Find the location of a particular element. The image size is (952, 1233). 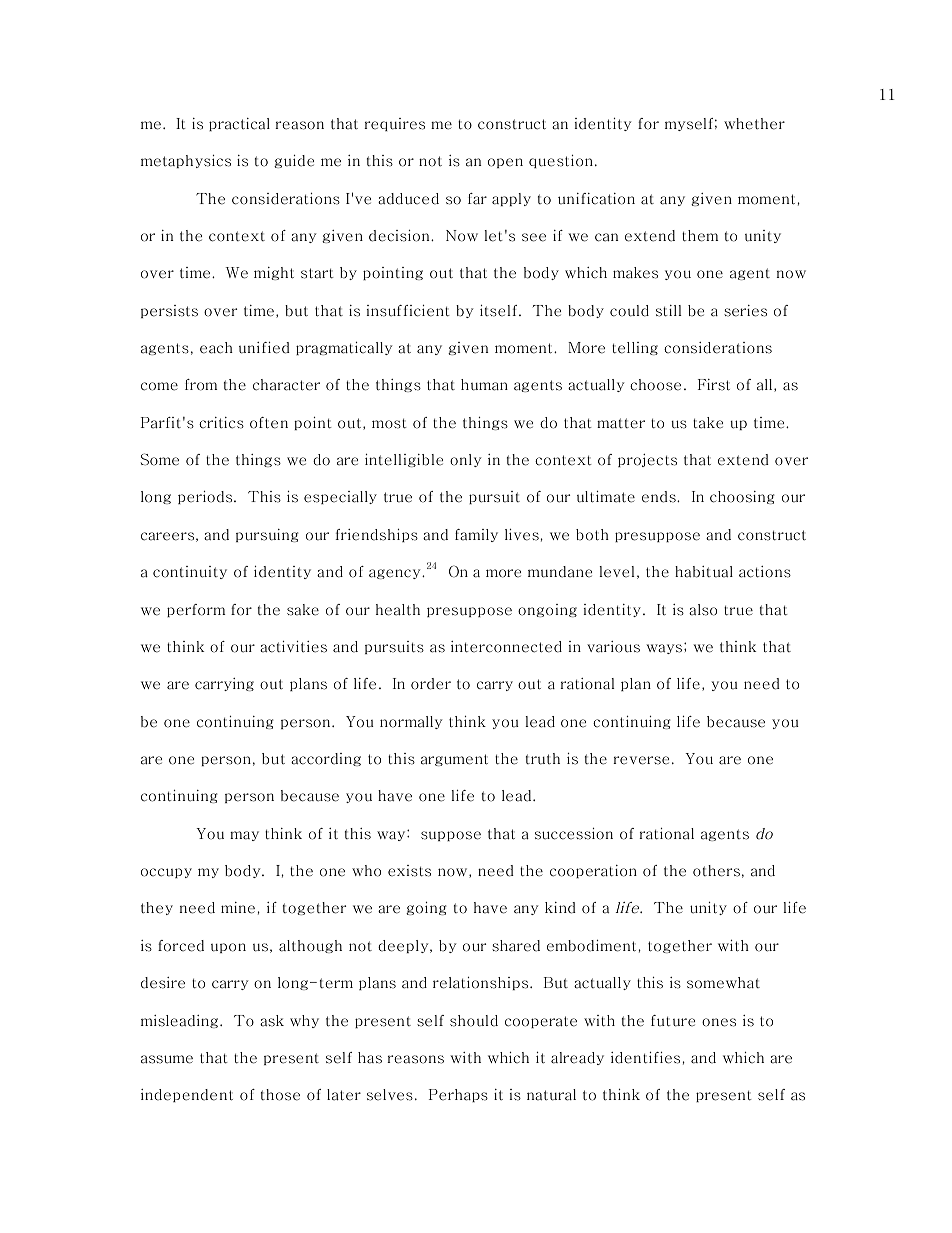

exists is located at coordinates (409, 871).
